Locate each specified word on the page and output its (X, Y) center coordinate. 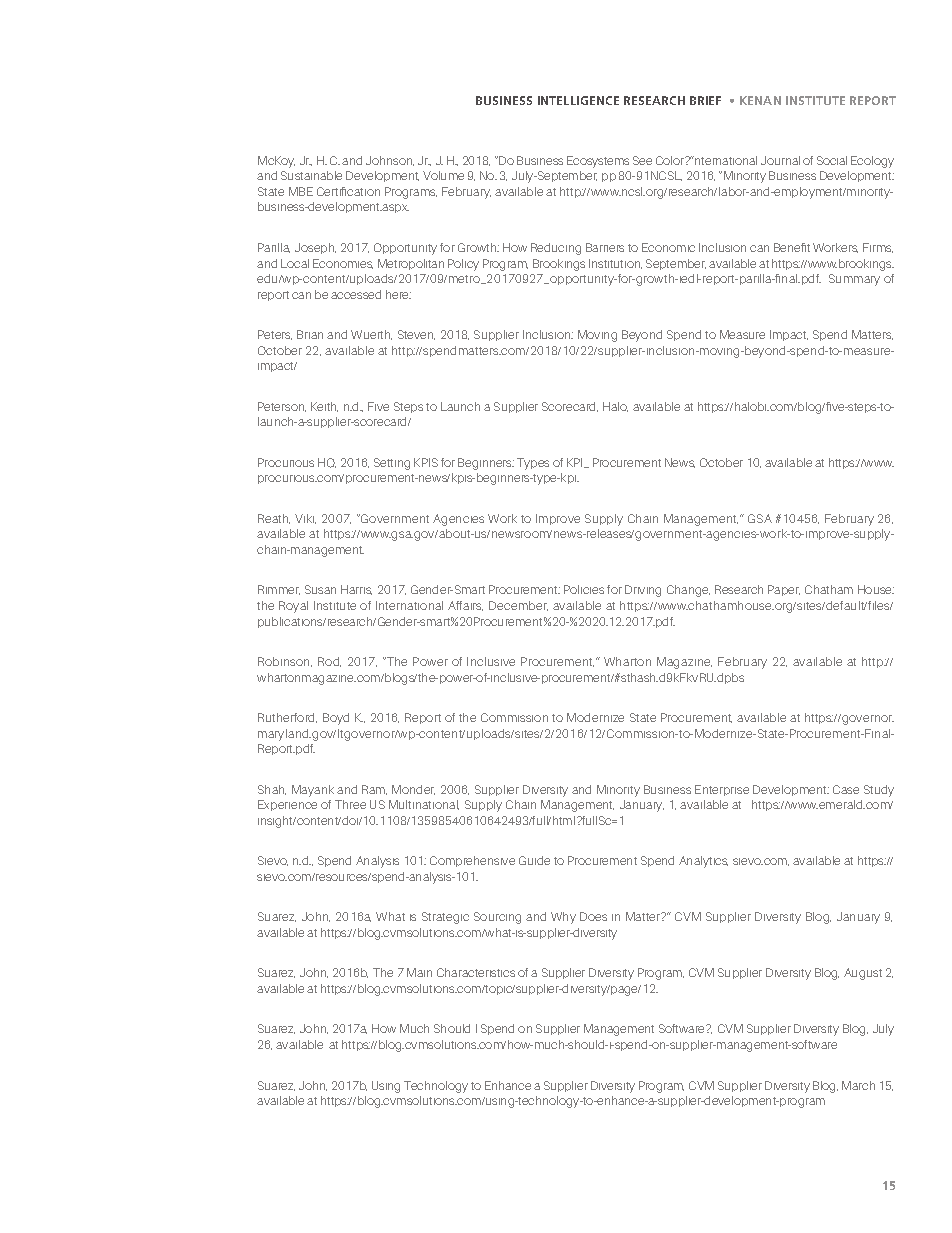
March (858, 1085)
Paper (784, 590)
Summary (854, 280)
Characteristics (476, 972)
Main (419, 972)
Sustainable (311, 175)
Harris (356, 590)
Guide (534, 860)
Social (832, 160)
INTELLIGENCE (578, 100)
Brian (310, 334)
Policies (584, 589)
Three (350, 804)
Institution (615, 264)
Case (846, 789)
